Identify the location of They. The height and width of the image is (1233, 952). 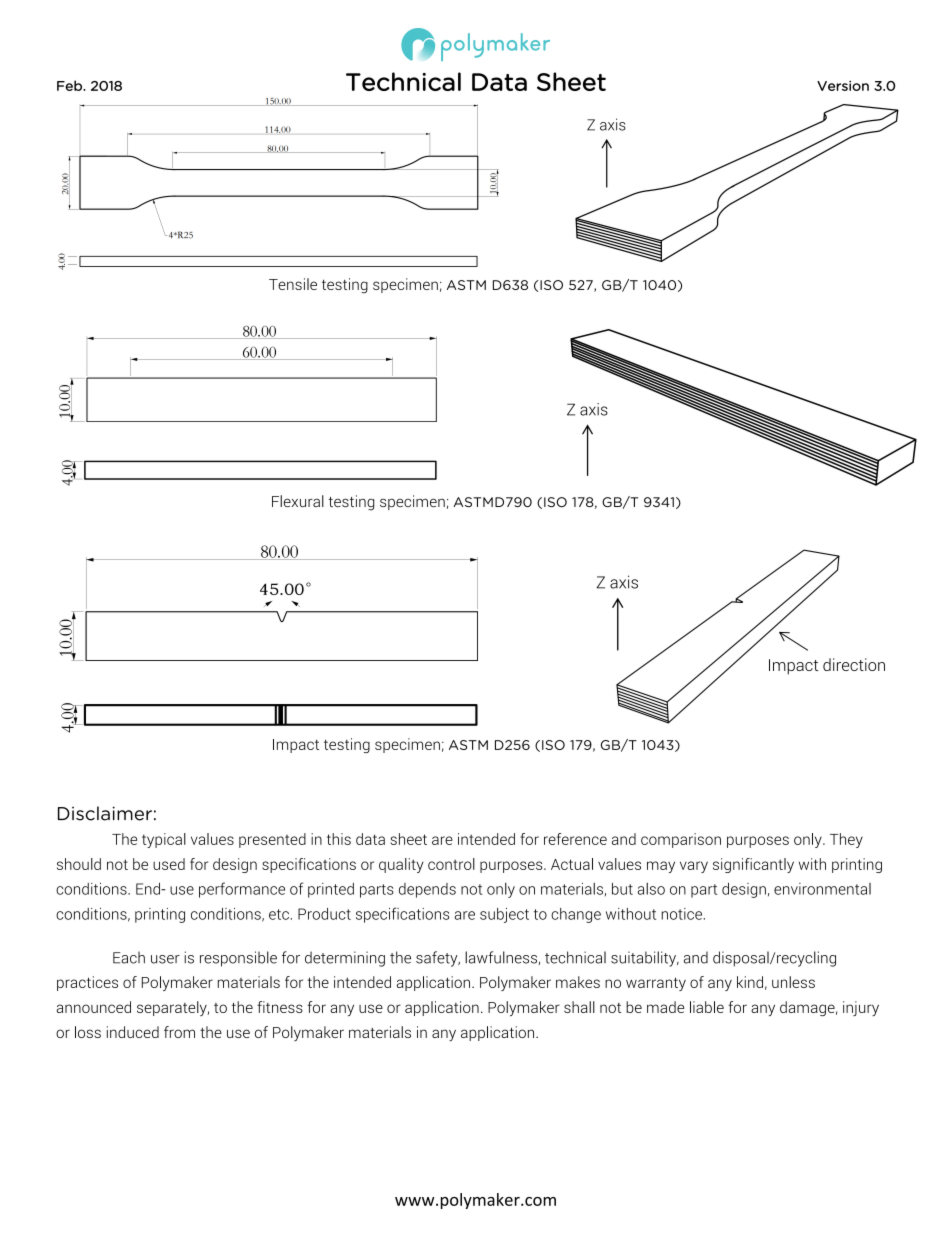
(846, 840).
